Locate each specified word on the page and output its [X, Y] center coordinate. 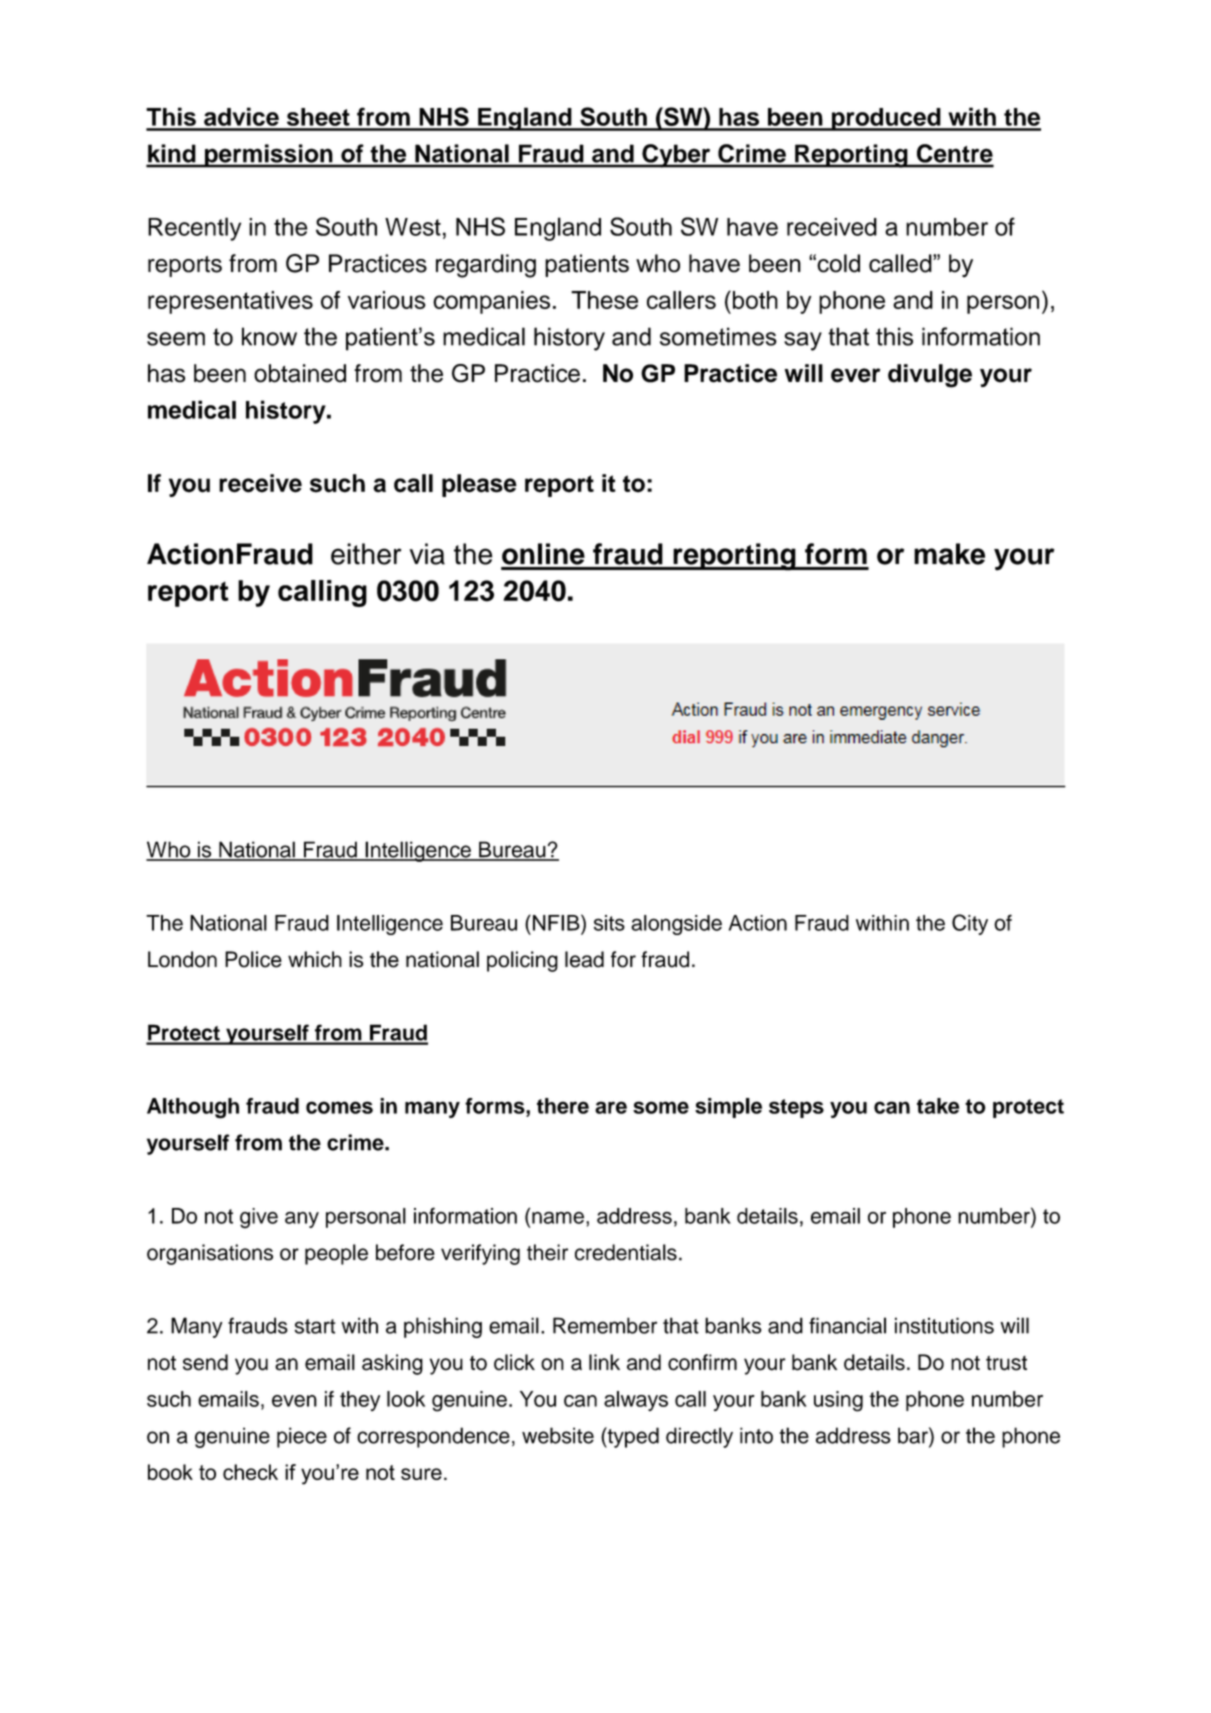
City [970, 924]
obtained [300, 373]
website [558, 1435]
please [479, 485]
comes [339, 1107]
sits [609, 923]
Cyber [676, 156]
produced [886, 119]
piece [302, 1437]
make [949, 554]
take [938, 1106]
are [611, 1107]
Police [253, 959]
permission [269, 156]
